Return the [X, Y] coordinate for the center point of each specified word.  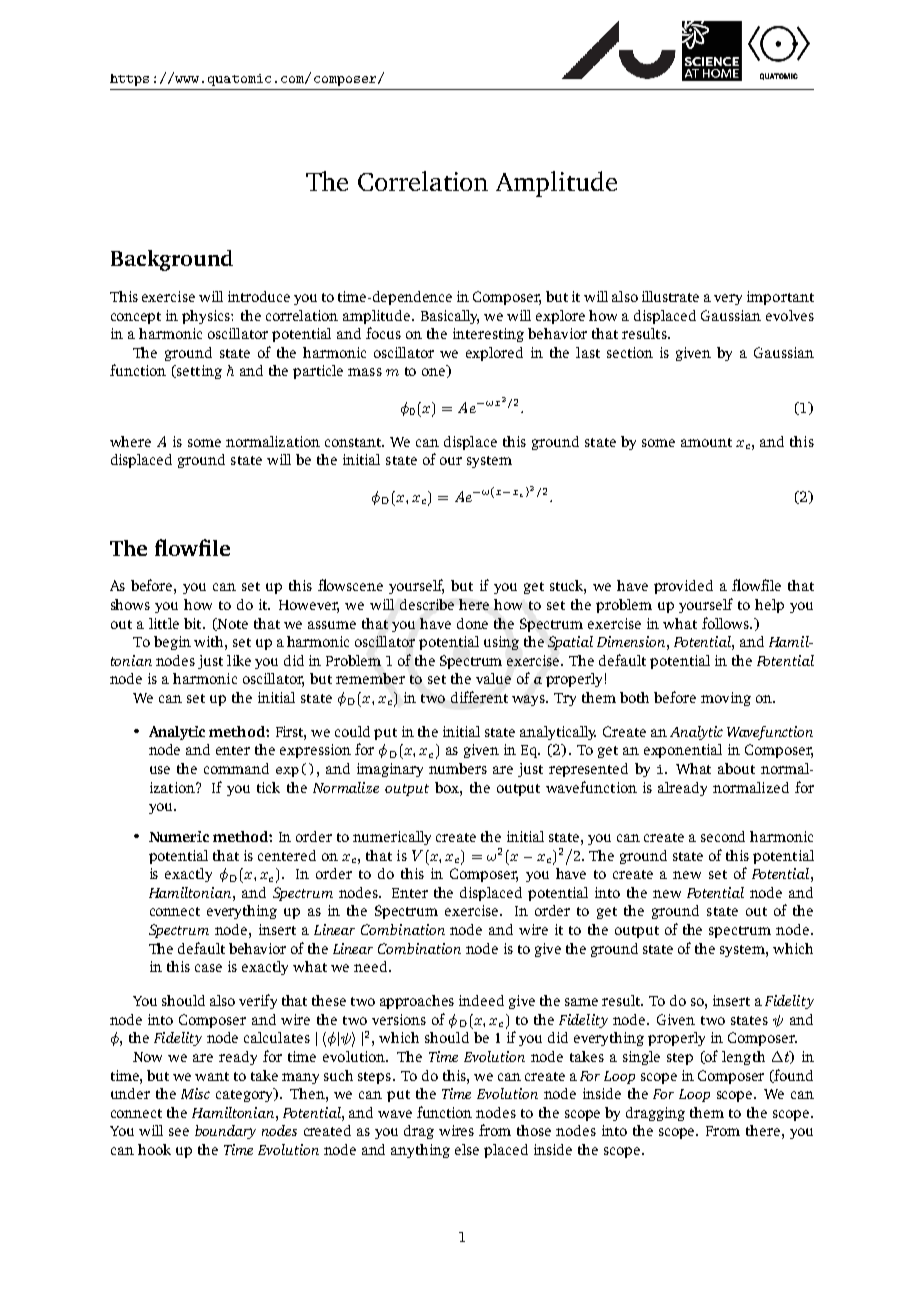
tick [268, 787]
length [743, 1058]
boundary [225, 1132]
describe [427, 604]
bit [194, 623]
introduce [259, 296]
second [723, 836]
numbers [458, 768]
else [467, 1149]
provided [683, 587]
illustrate [670, 296]
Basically [450, 317]
